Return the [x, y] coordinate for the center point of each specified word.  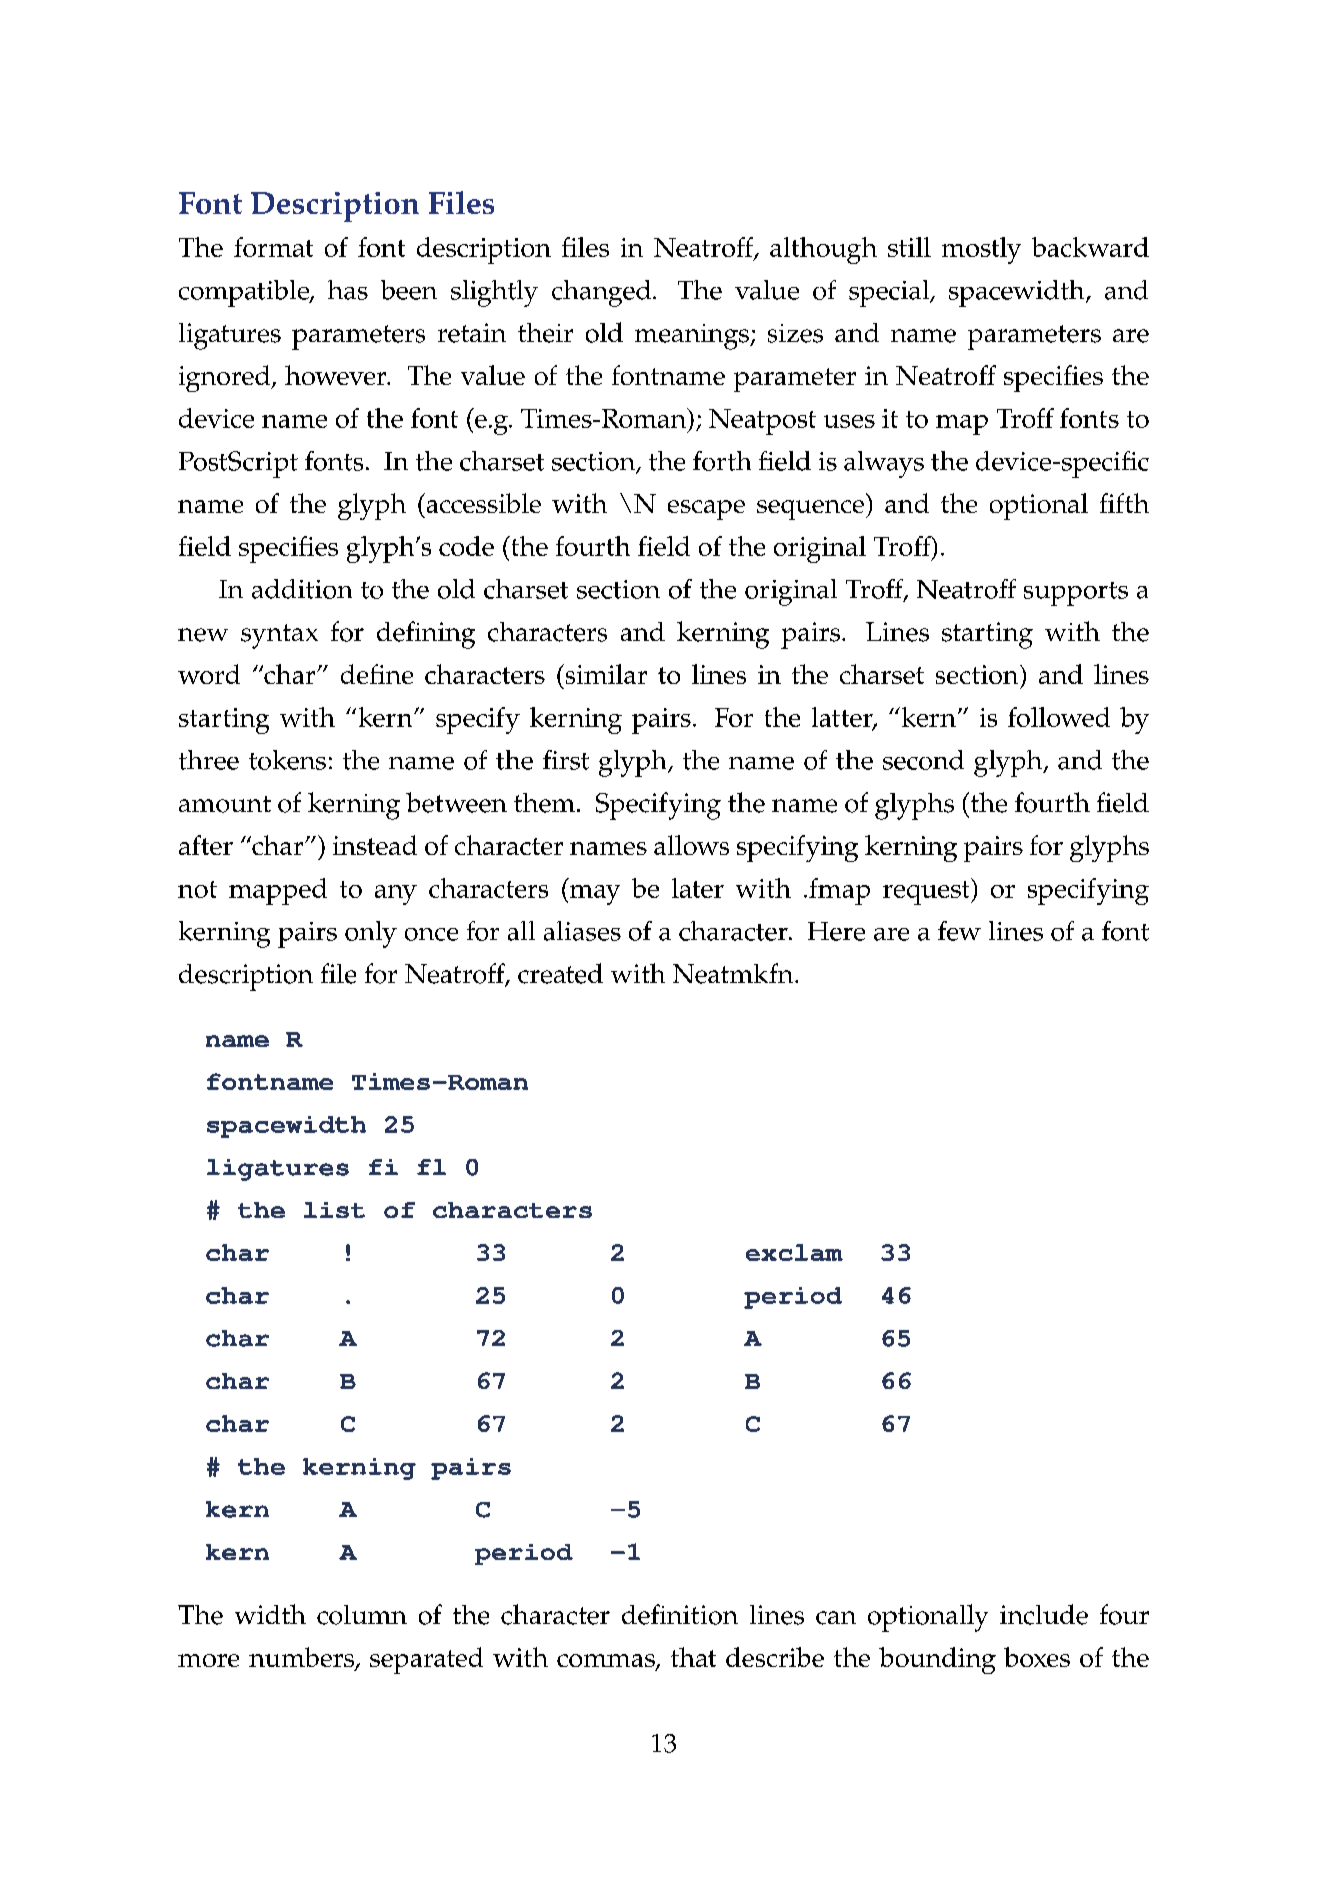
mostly [981, 250]
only [371, 934]
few [959, 931]
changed [601, 293]
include [1044, 1614]
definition [680, 1614]
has [348, 290]
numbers [302, 1658]
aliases [582, 931]
